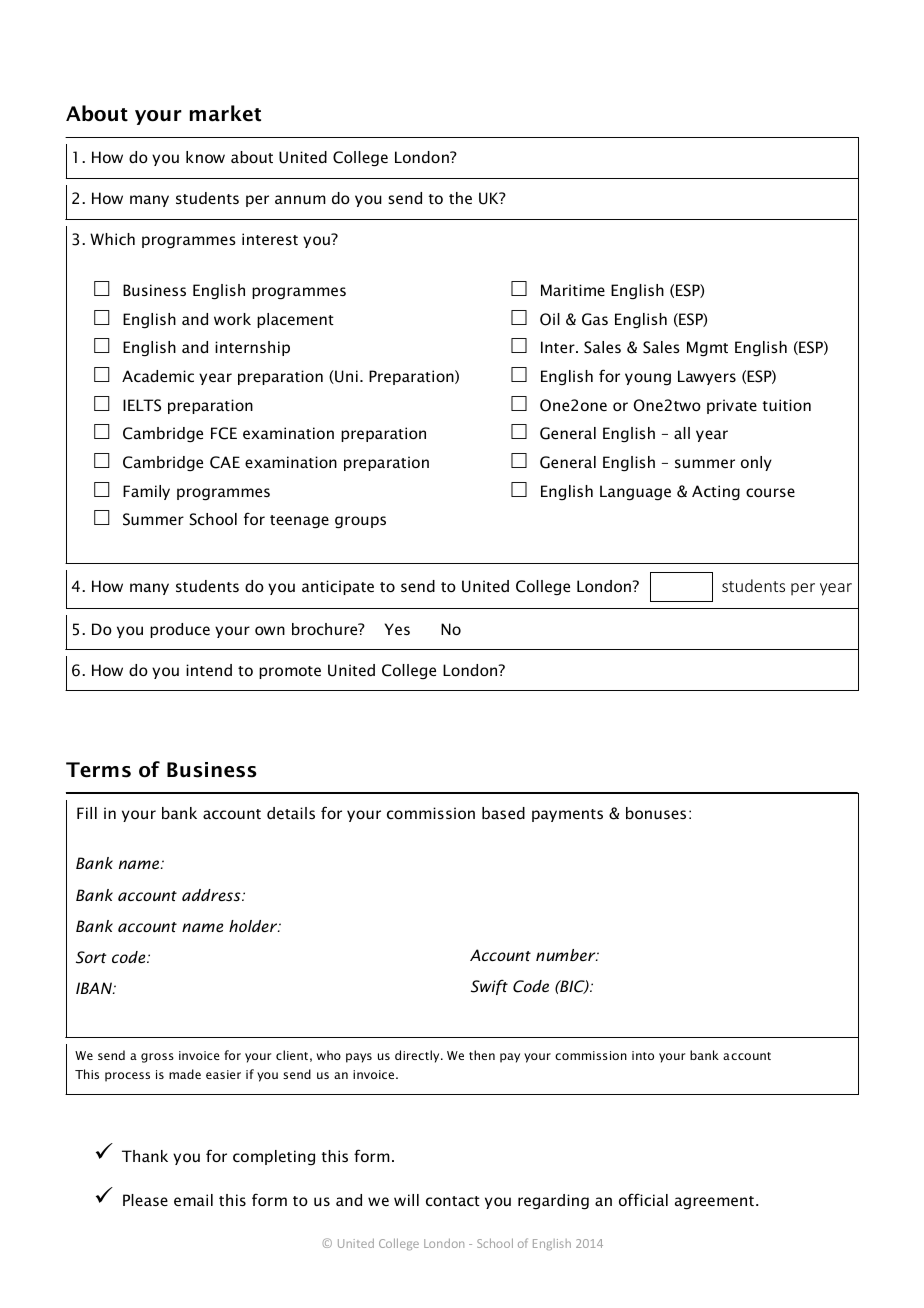 The image size is (924, 1308). Describe the element at coordinates (87, 813) in the image. I see `Fill` at that location.
